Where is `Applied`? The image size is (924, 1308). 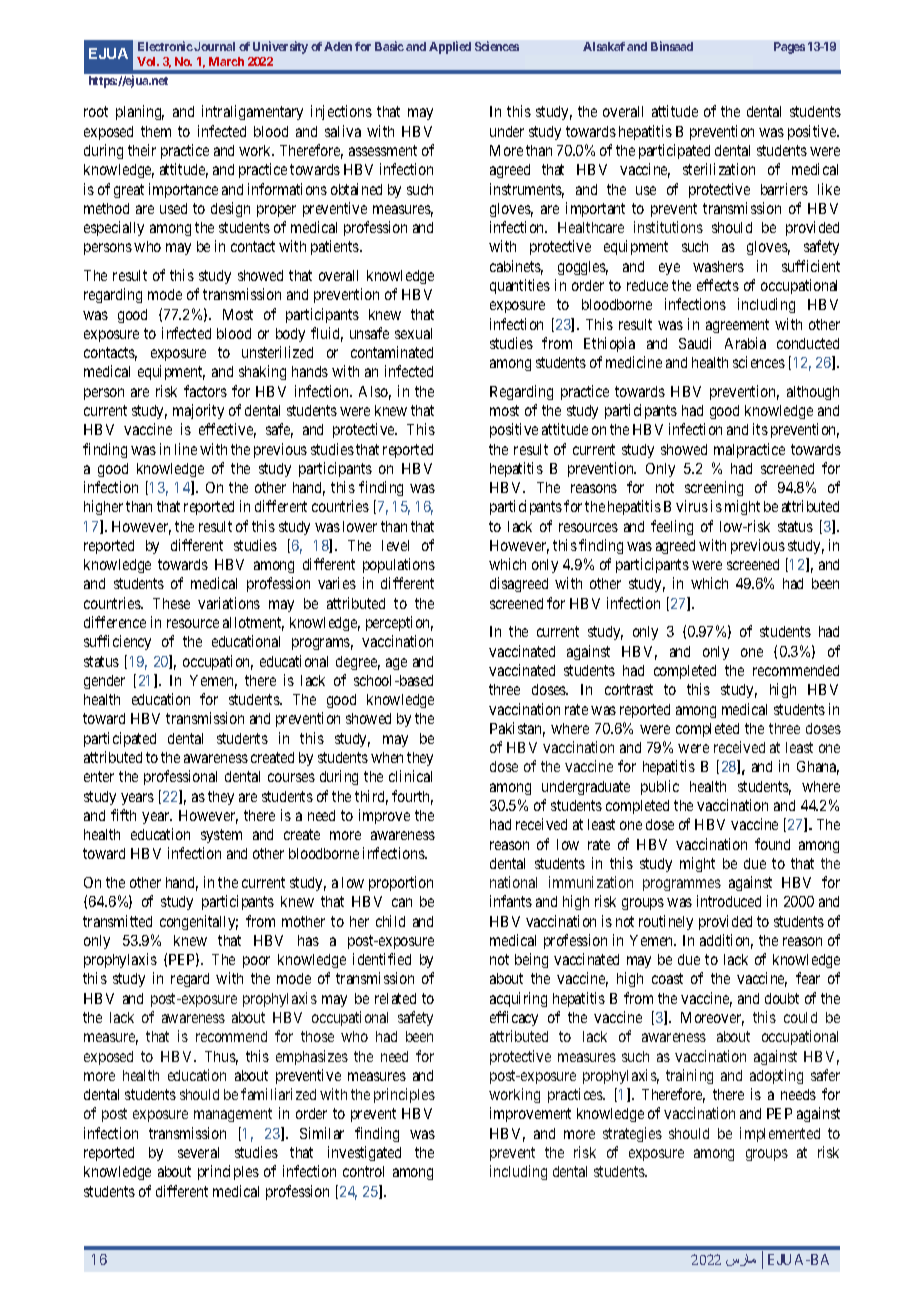
Applied is located at coordinates (450, 47).
